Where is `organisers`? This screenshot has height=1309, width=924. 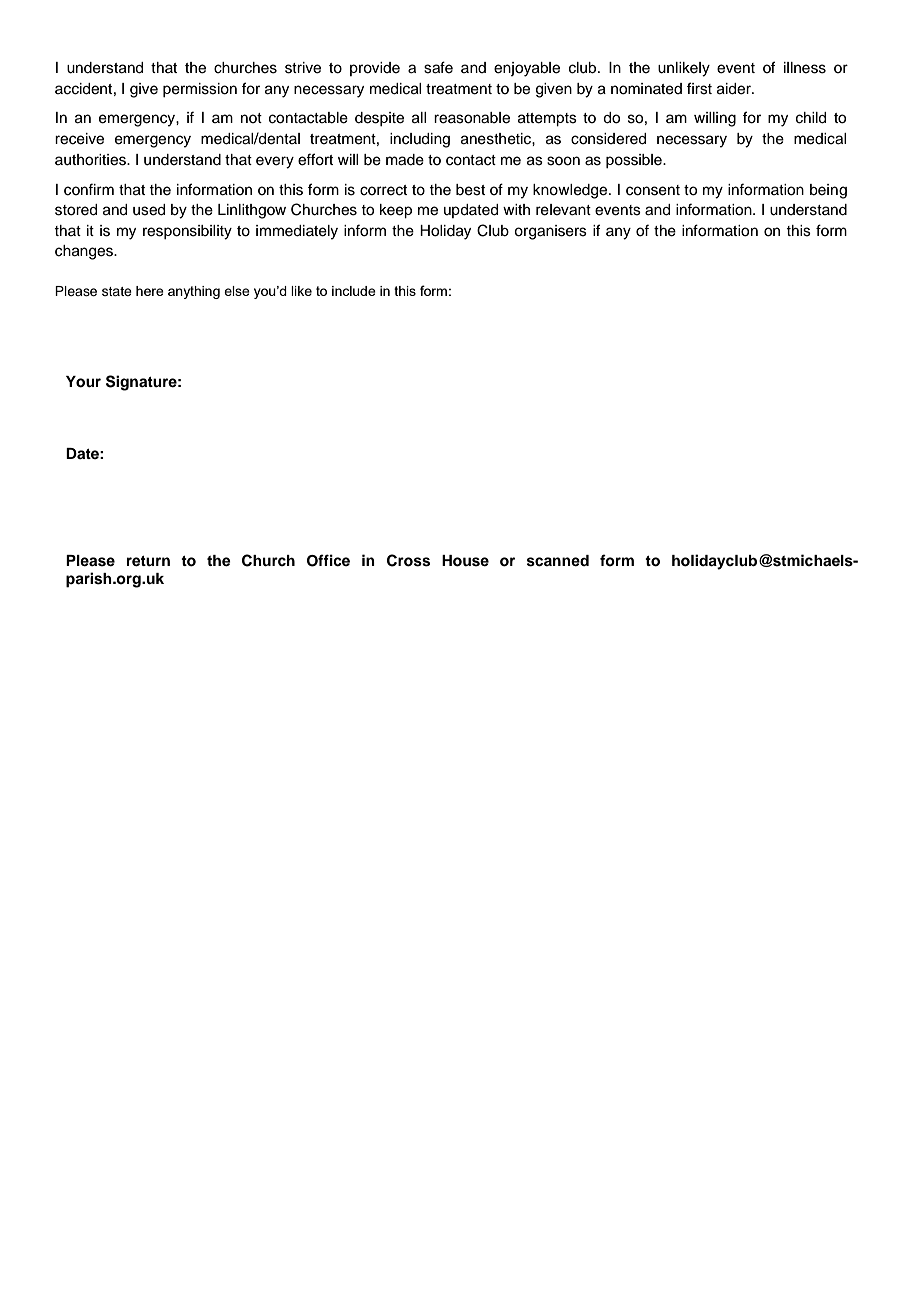
organisers is located at coordinates (550, 232).
